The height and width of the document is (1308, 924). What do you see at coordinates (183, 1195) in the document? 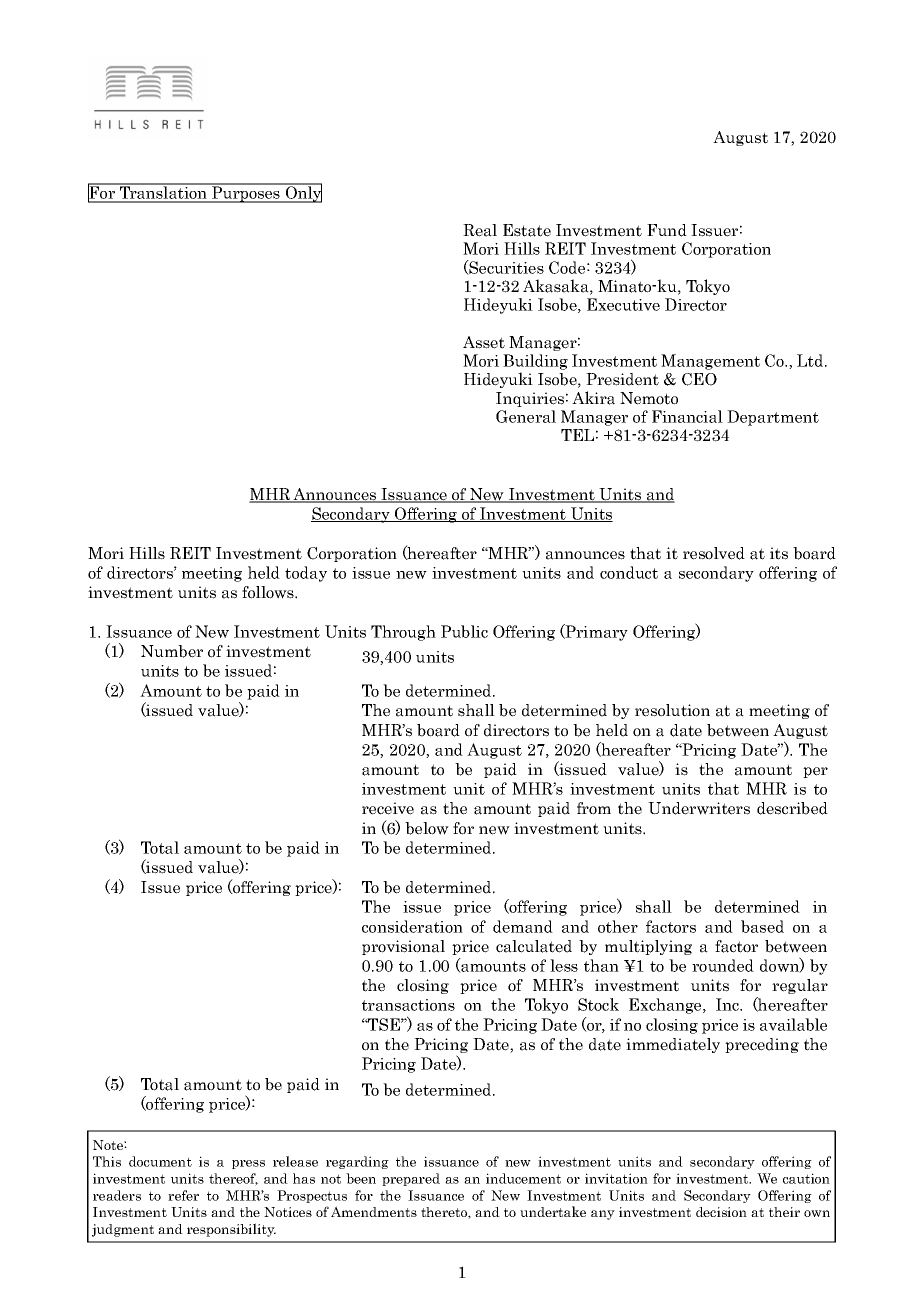
I see `refer` at bounding box center [183, 1195].
